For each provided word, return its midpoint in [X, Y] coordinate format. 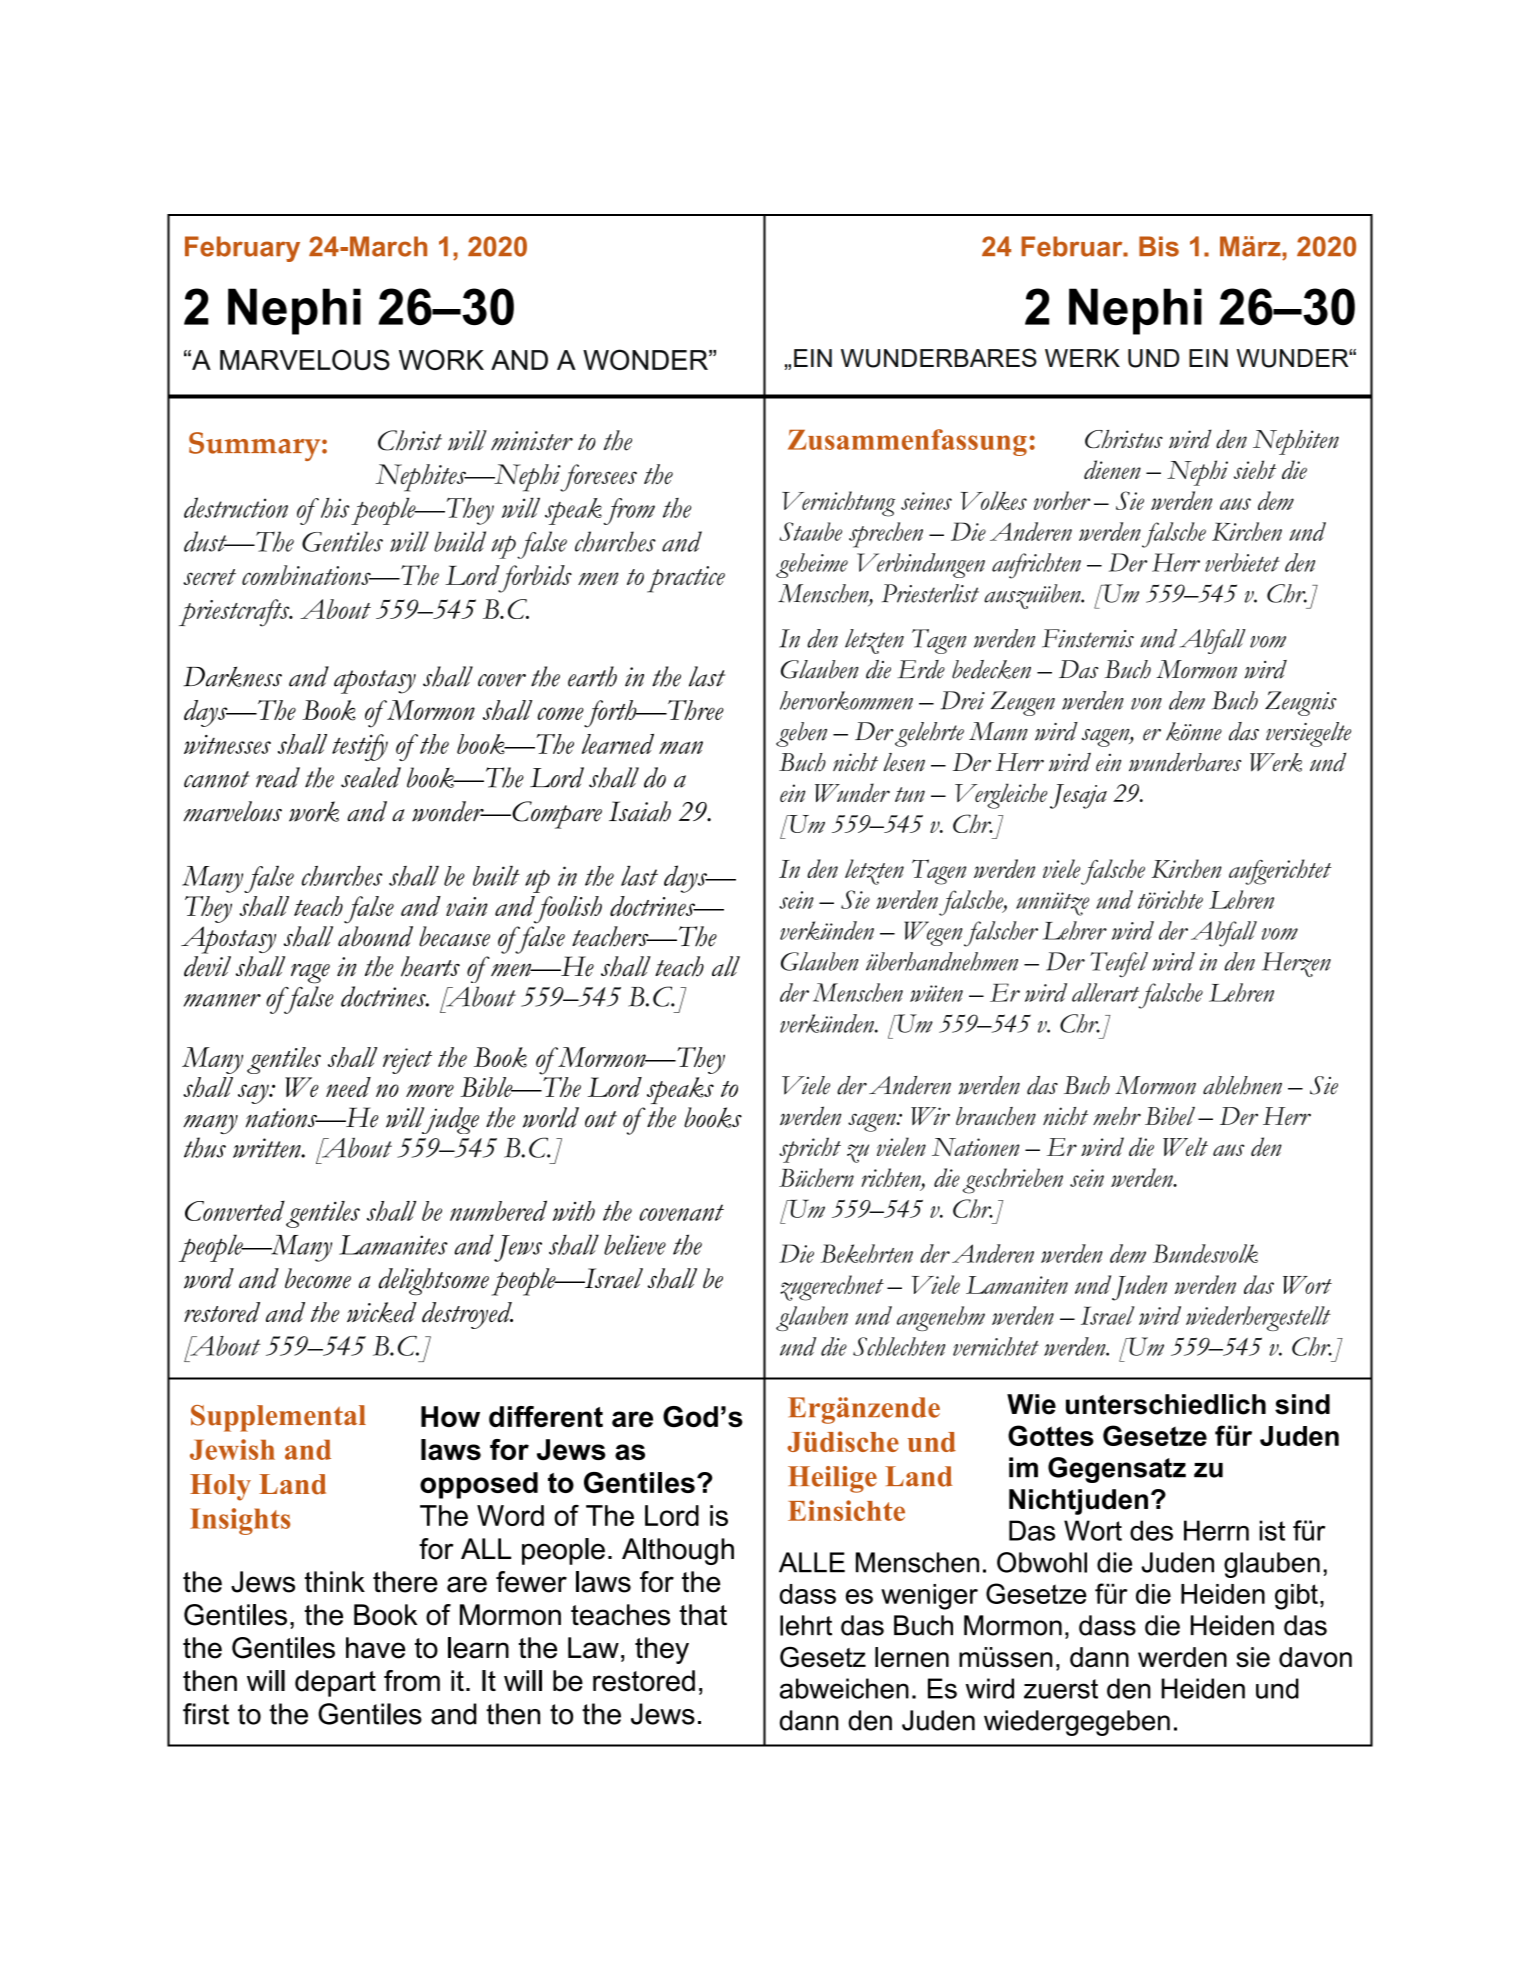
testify [360, 747]
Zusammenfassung [907, 442]
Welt [1185, 1146]
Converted [235, 1211]
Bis [1159, 246]
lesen [904, 762]
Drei [963, 700]
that [703, 1615]
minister [532, 441]
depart [335, 1683]
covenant [681, 1212]
